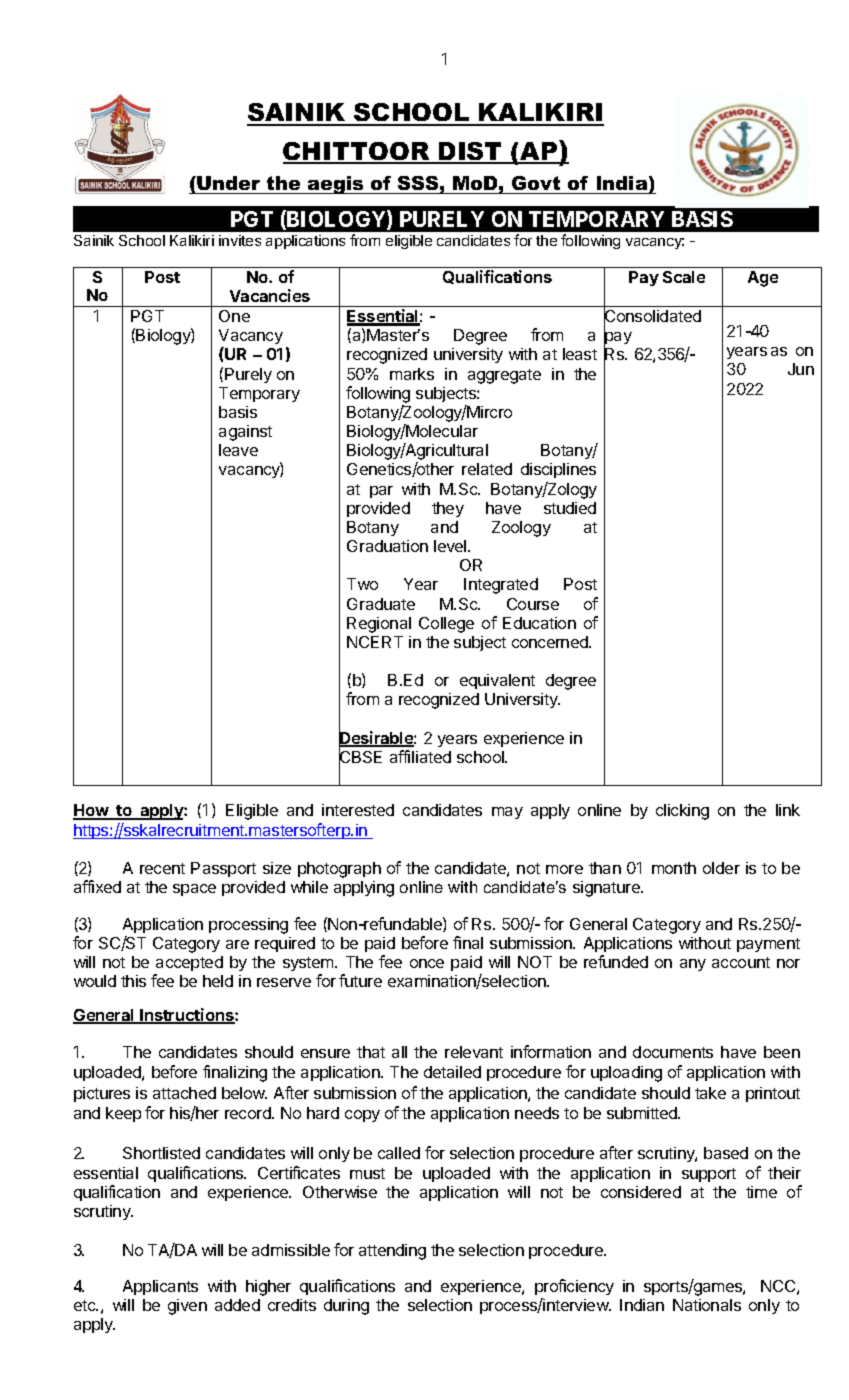 This page has width=849, height=1400. I want to click on attending, so click(392, 1252).
